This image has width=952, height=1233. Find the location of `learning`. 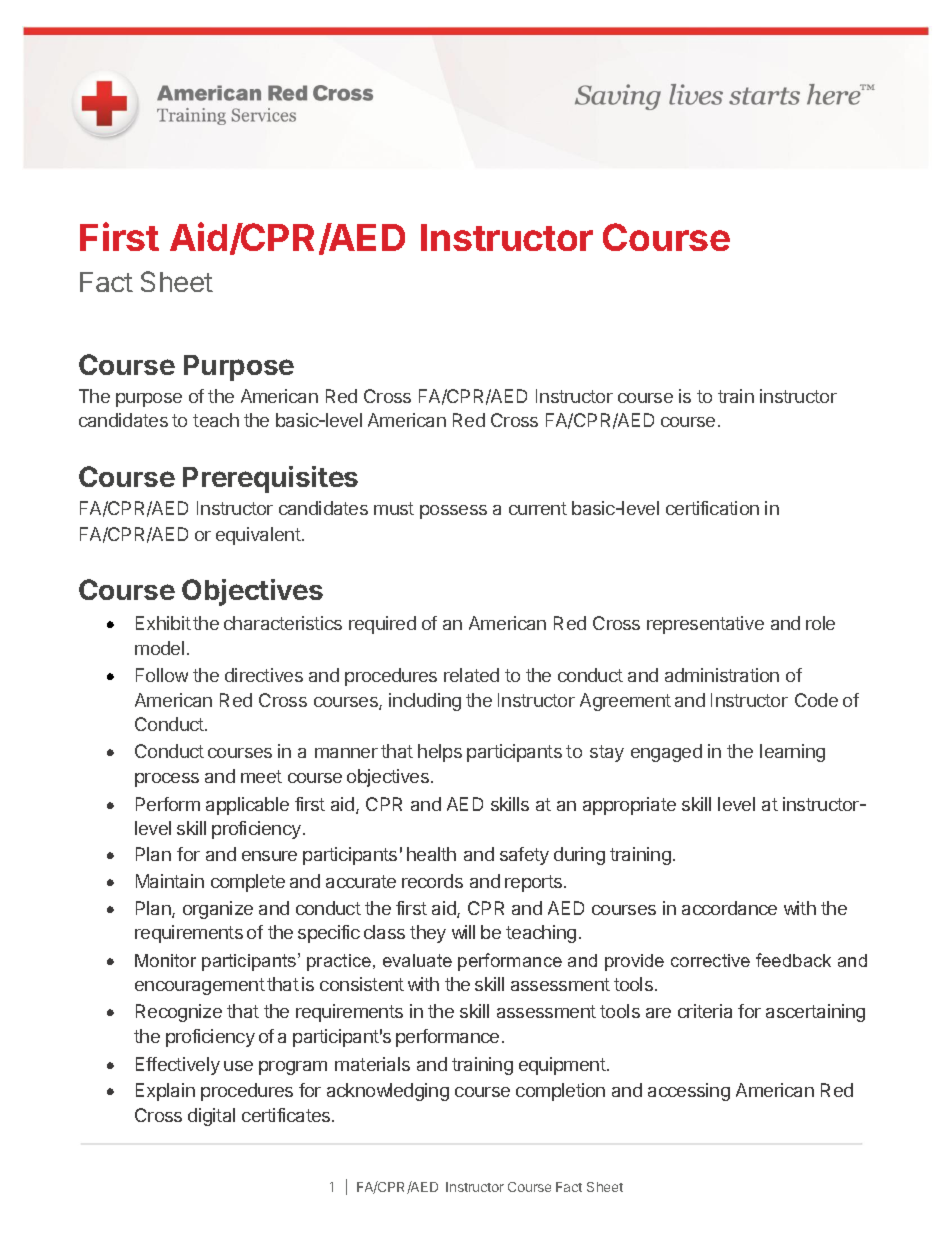

learning is located at coordinates (792, 753).
